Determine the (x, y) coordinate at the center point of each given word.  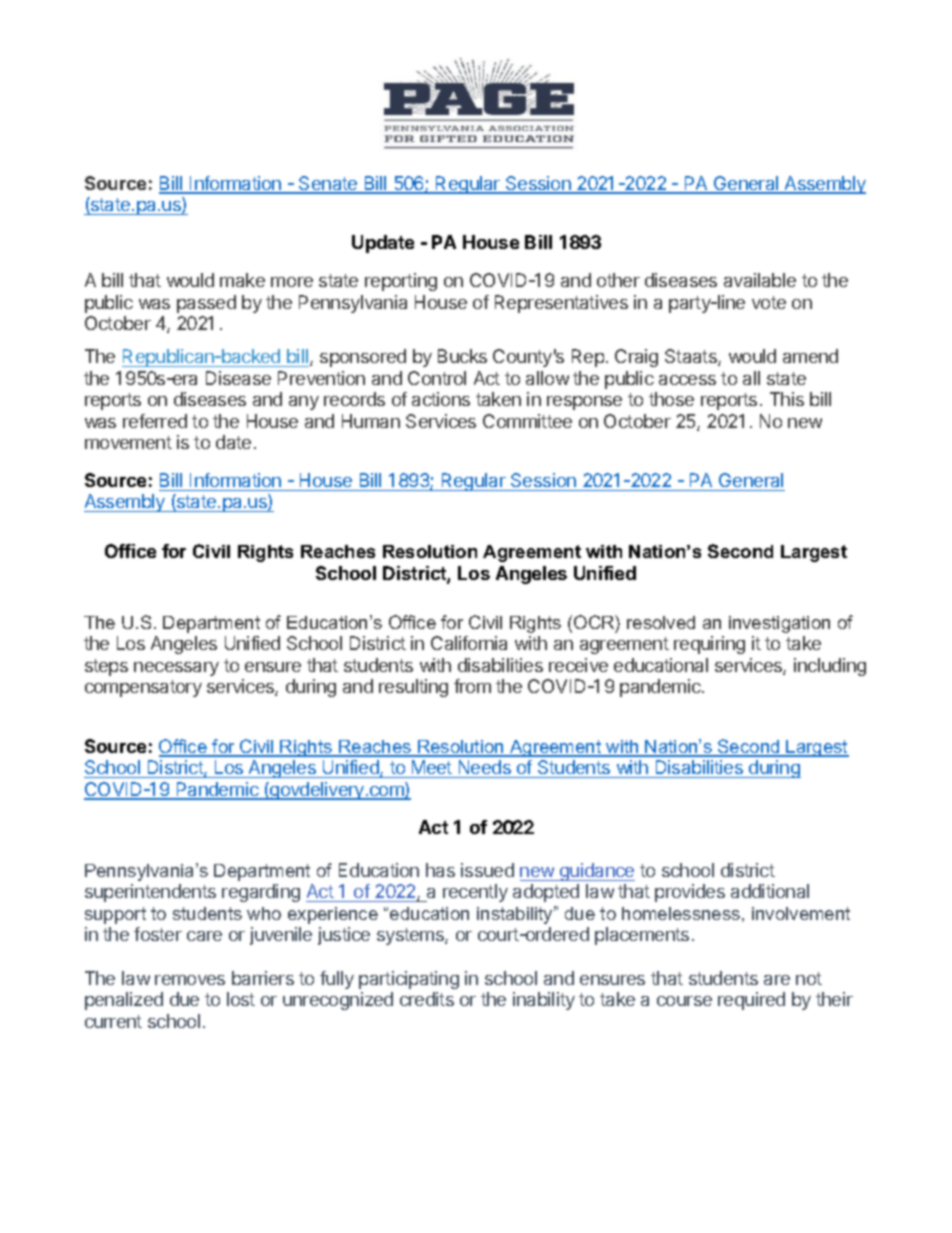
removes (190, 980)
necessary (176, 669)
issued (487, 870)
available (760, 280)
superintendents (150, 893)
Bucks (462, 356)
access (687, 380)
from (472, 686)
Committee (527, 421)
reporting (401, 282)
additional (770, 891)
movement (128, 442)
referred (155, 421)
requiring (709, 645)
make (242, 280)
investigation (779, 624)
